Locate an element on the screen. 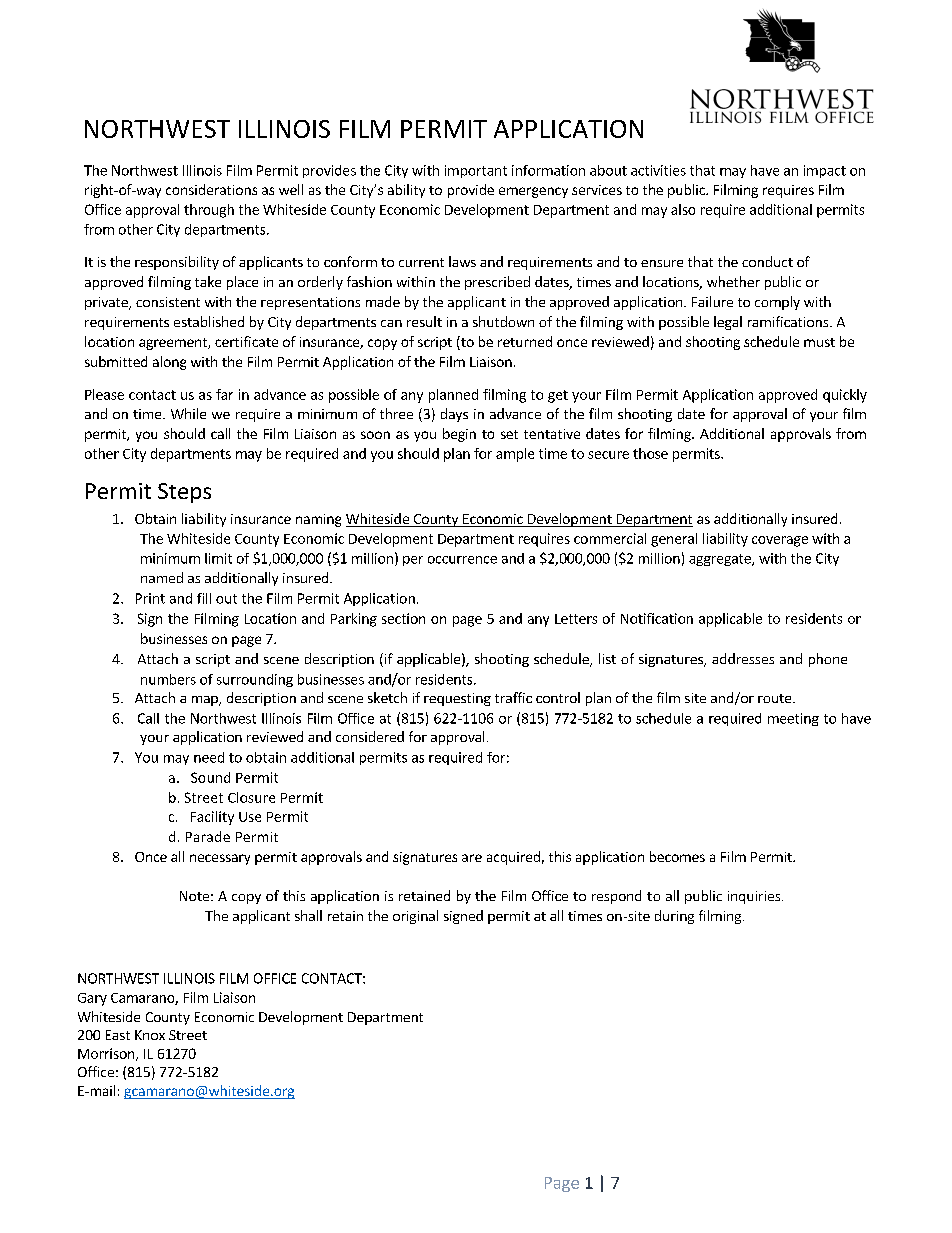 The image size is (952, 1233). are is located at coordinates (472, 858).
